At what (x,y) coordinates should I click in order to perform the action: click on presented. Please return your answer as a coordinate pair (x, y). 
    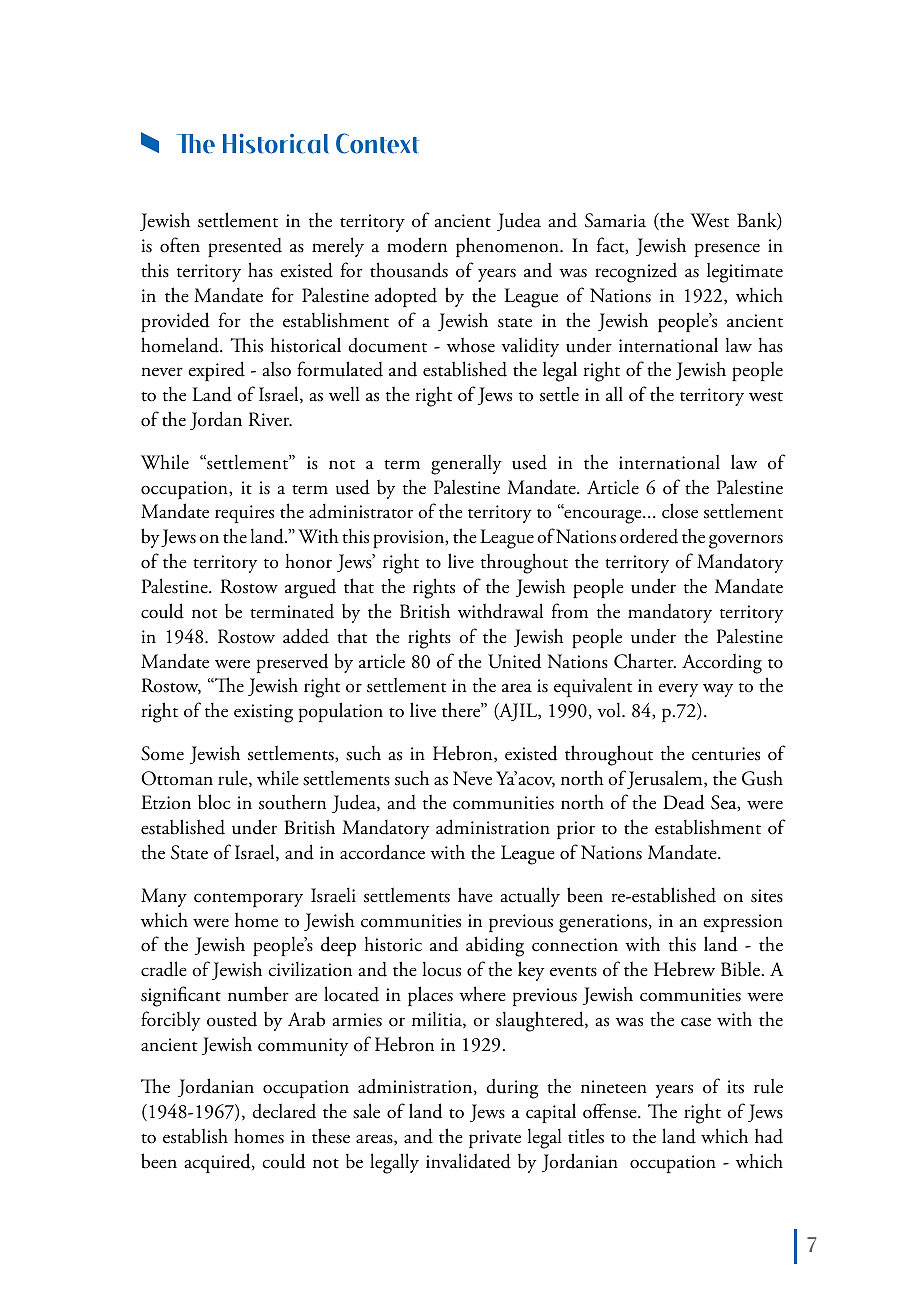
    Looking at the image, I should click on (245, 247).
